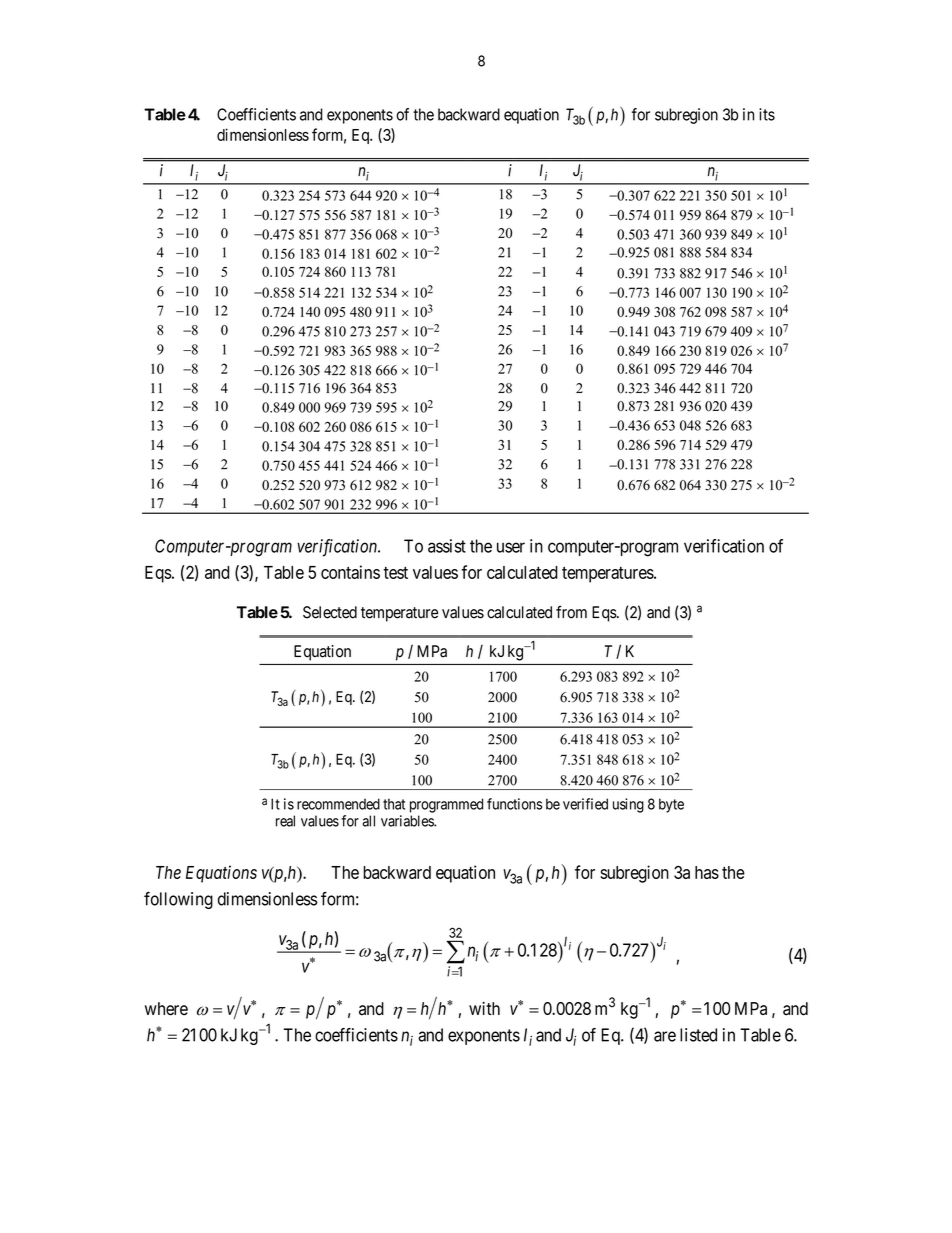 The image size is (952, 1233). I want to click on user, so click(511, 547).
